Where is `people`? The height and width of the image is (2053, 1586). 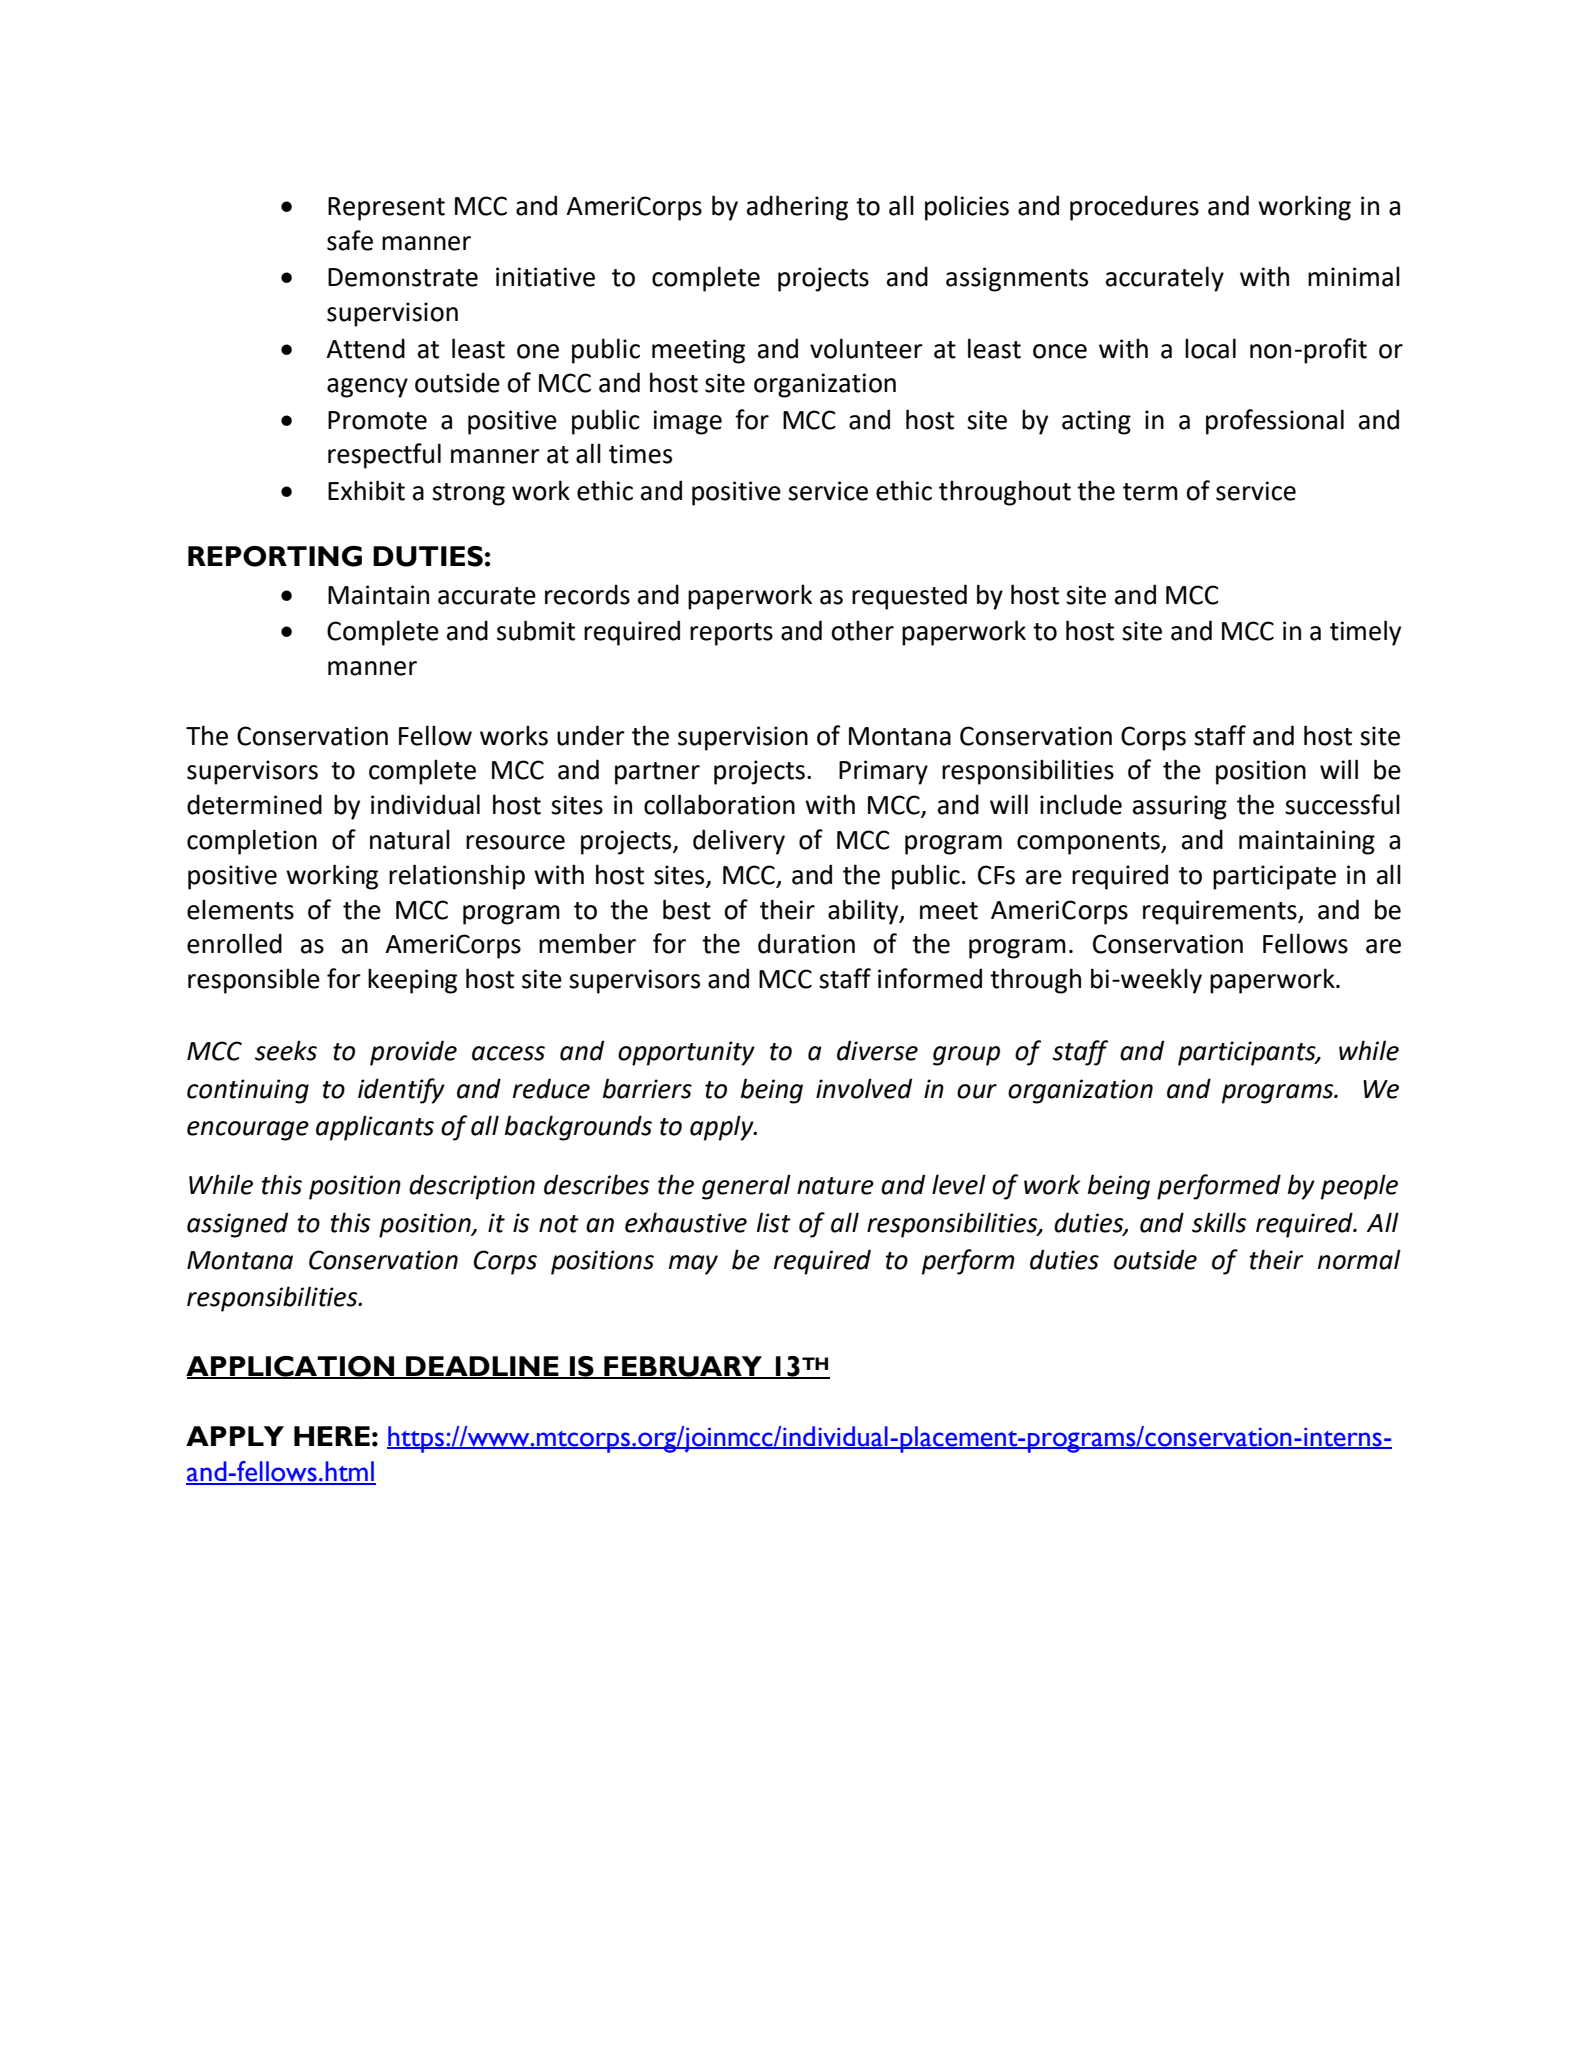 people is located at coordinates (1359, 1187).
